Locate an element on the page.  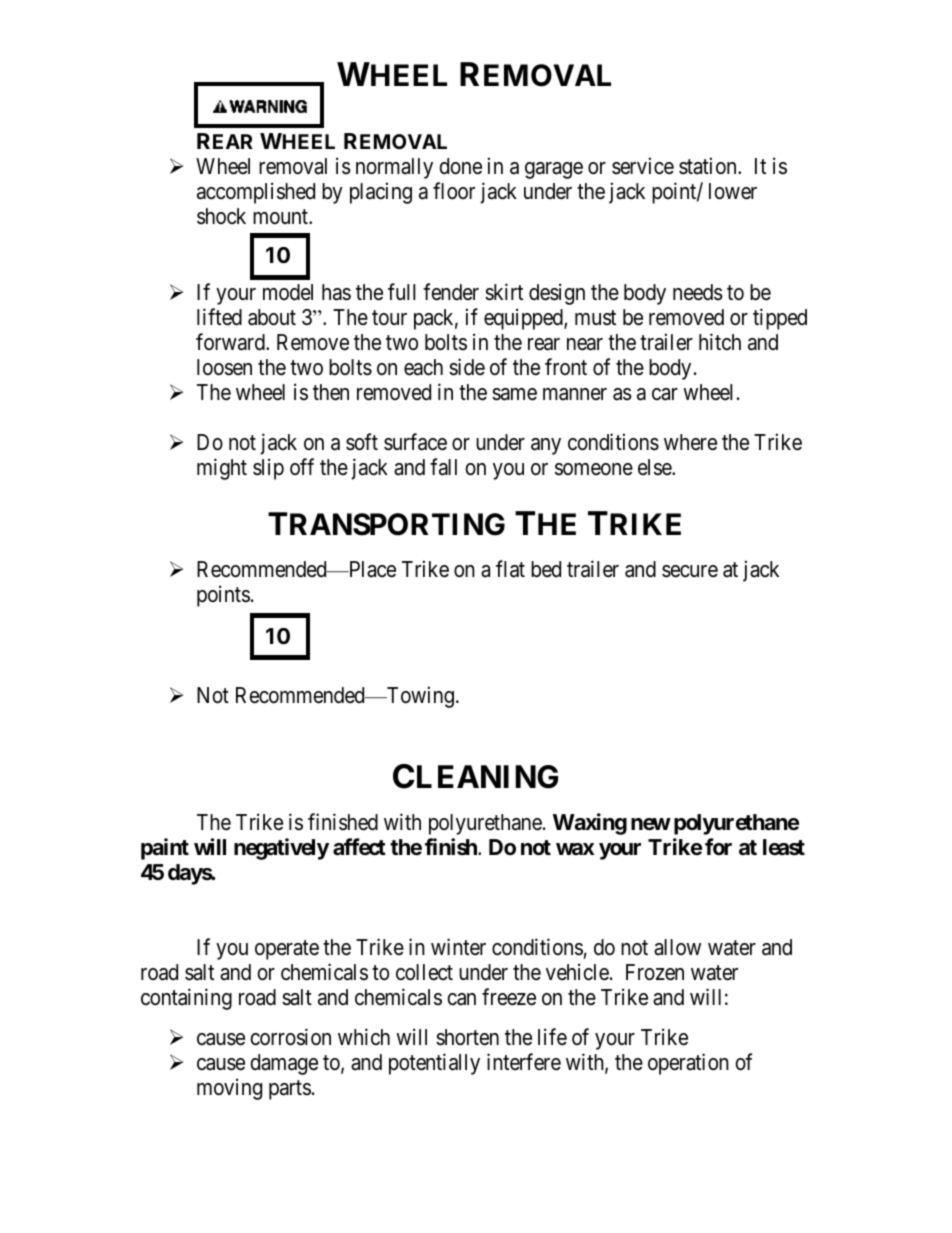
loosen is located at coordinates (224, 367).
